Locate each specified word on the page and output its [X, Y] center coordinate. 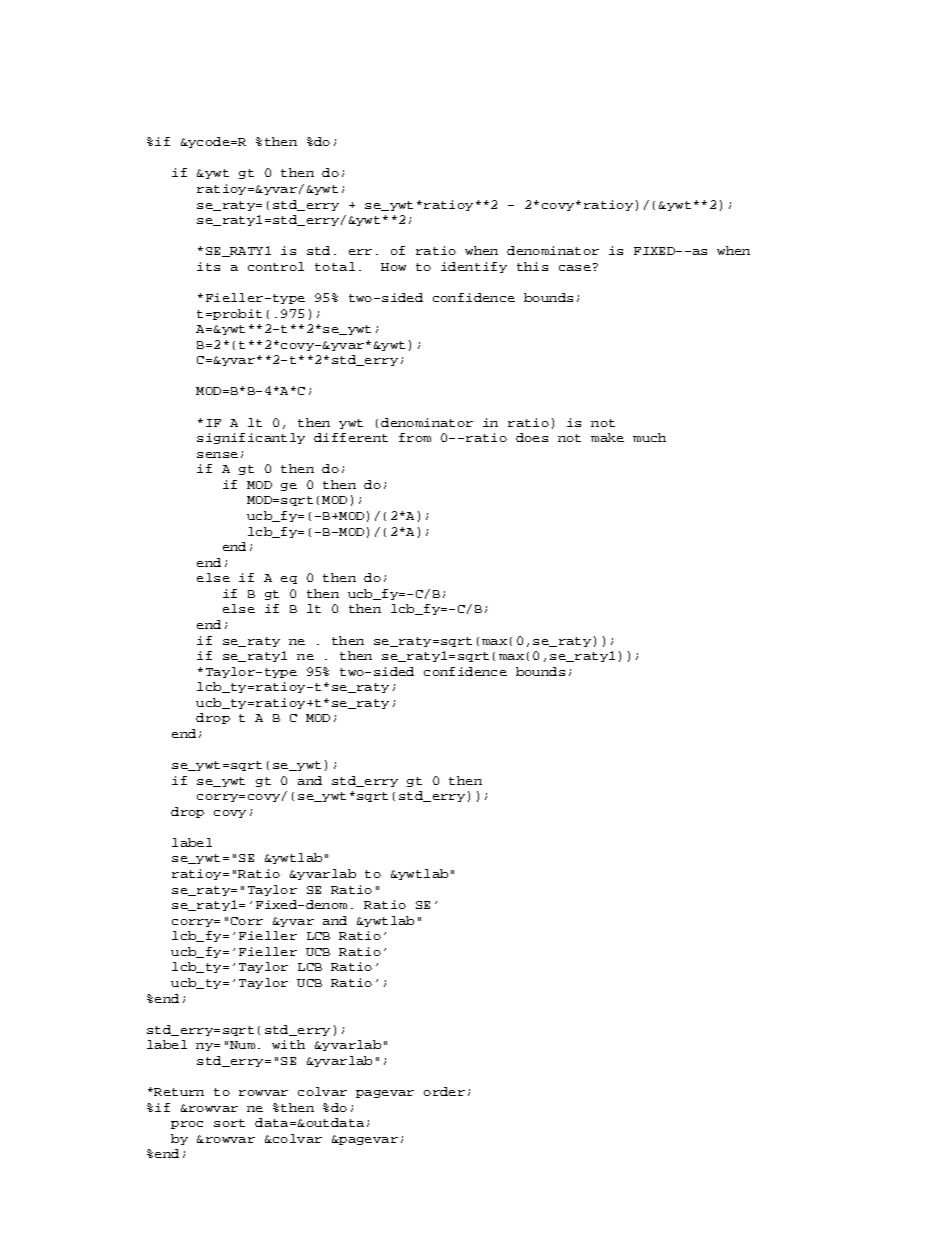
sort [229, 1123]
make [607, 437]
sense [217, 455]
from [415, 437]
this [532, 266]
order [444, 1091]
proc [187, 1125]
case [575, 268]
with [288, 1044]
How [393, 267]
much [649, 437]
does [532, 437]
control [276, 266]
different [351, 437]
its [208, 266]
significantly [251, 438]
